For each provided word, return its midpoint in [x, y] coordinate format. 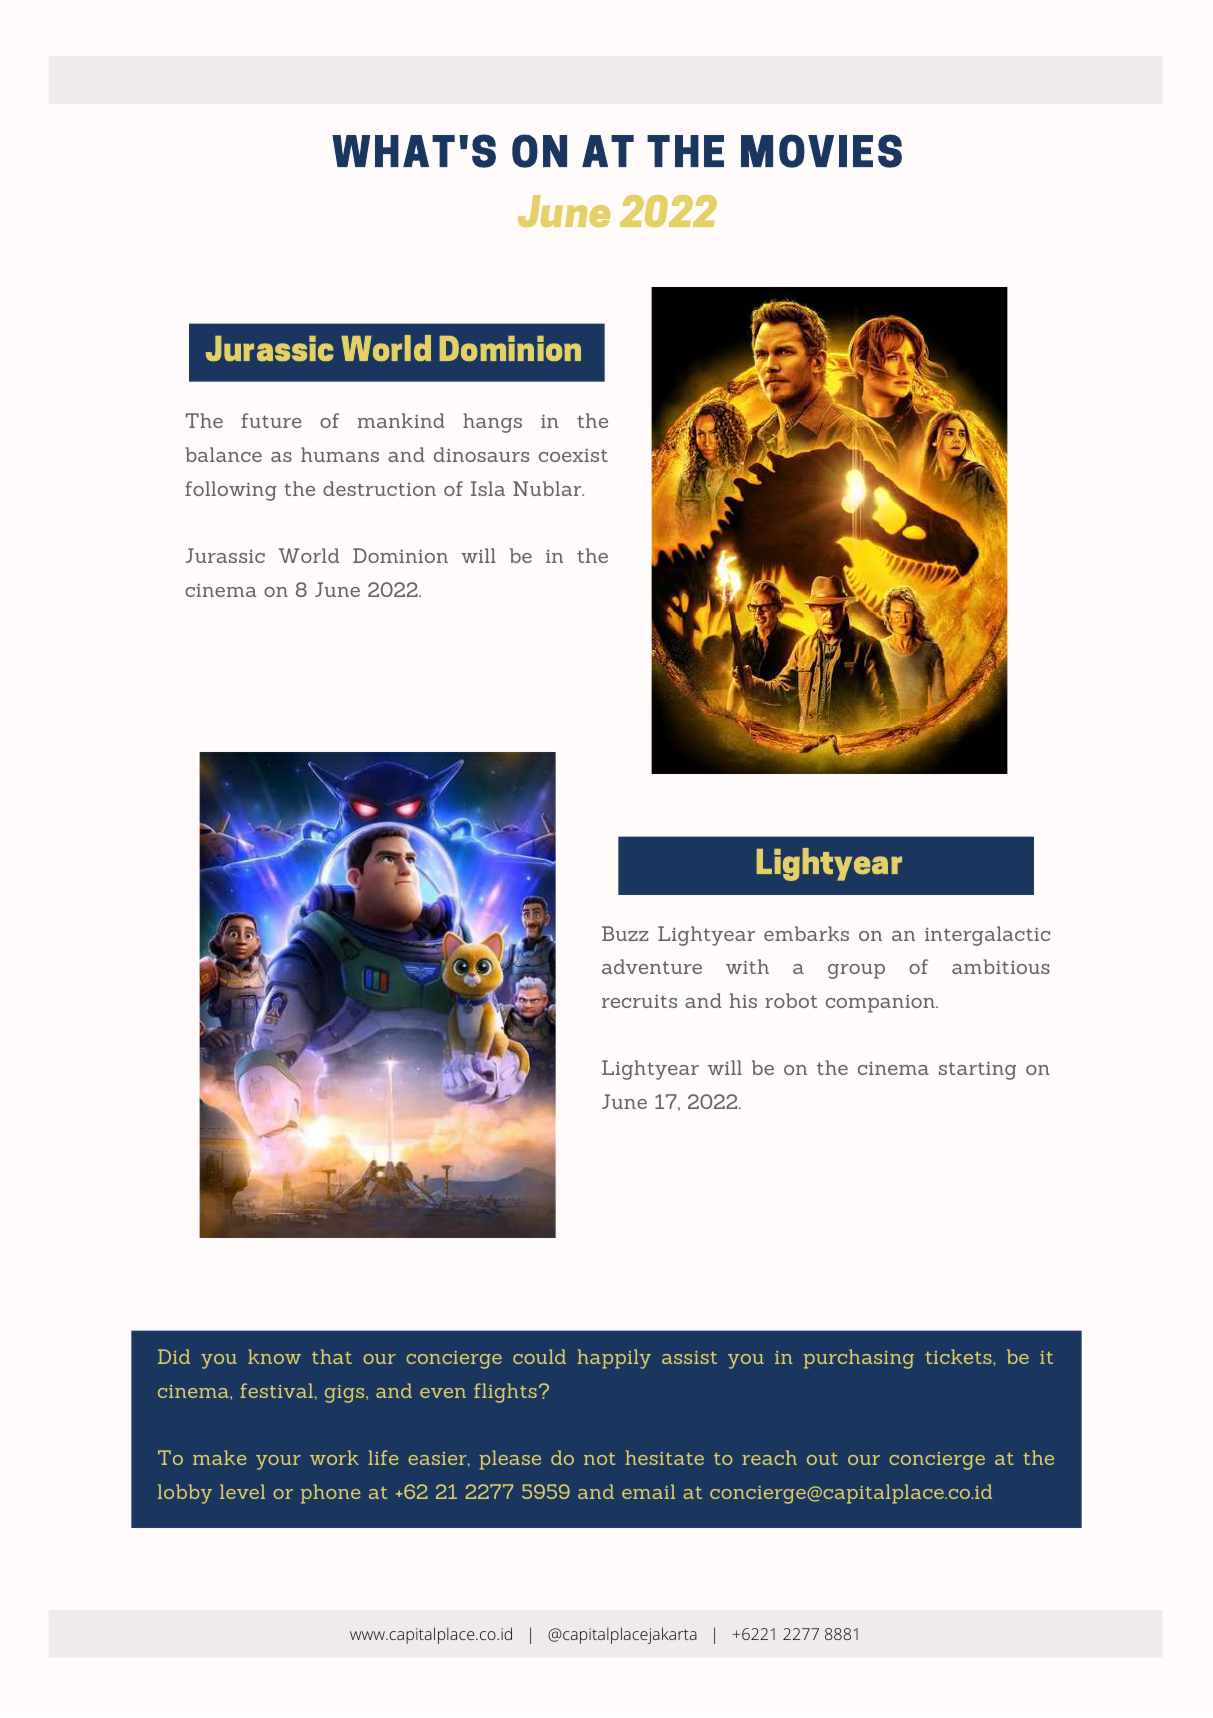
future [272, 420]
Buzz [625, 933]
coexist [573, 455]
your [278, 1462]
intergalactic [987, 936]
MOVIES [821, 151]
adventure [652, 966]
